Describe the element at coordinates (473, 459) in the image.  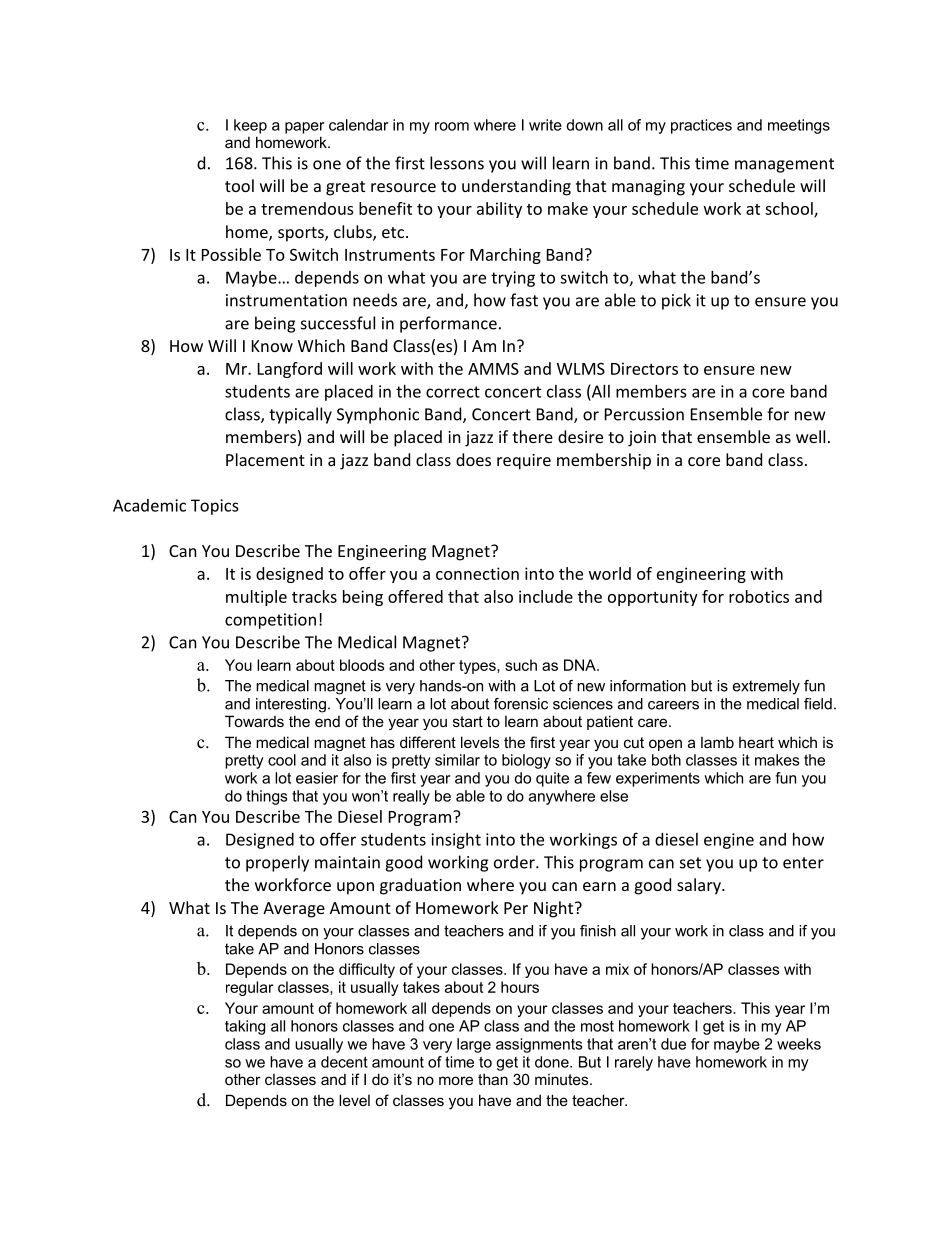
I see `does` at that location.
